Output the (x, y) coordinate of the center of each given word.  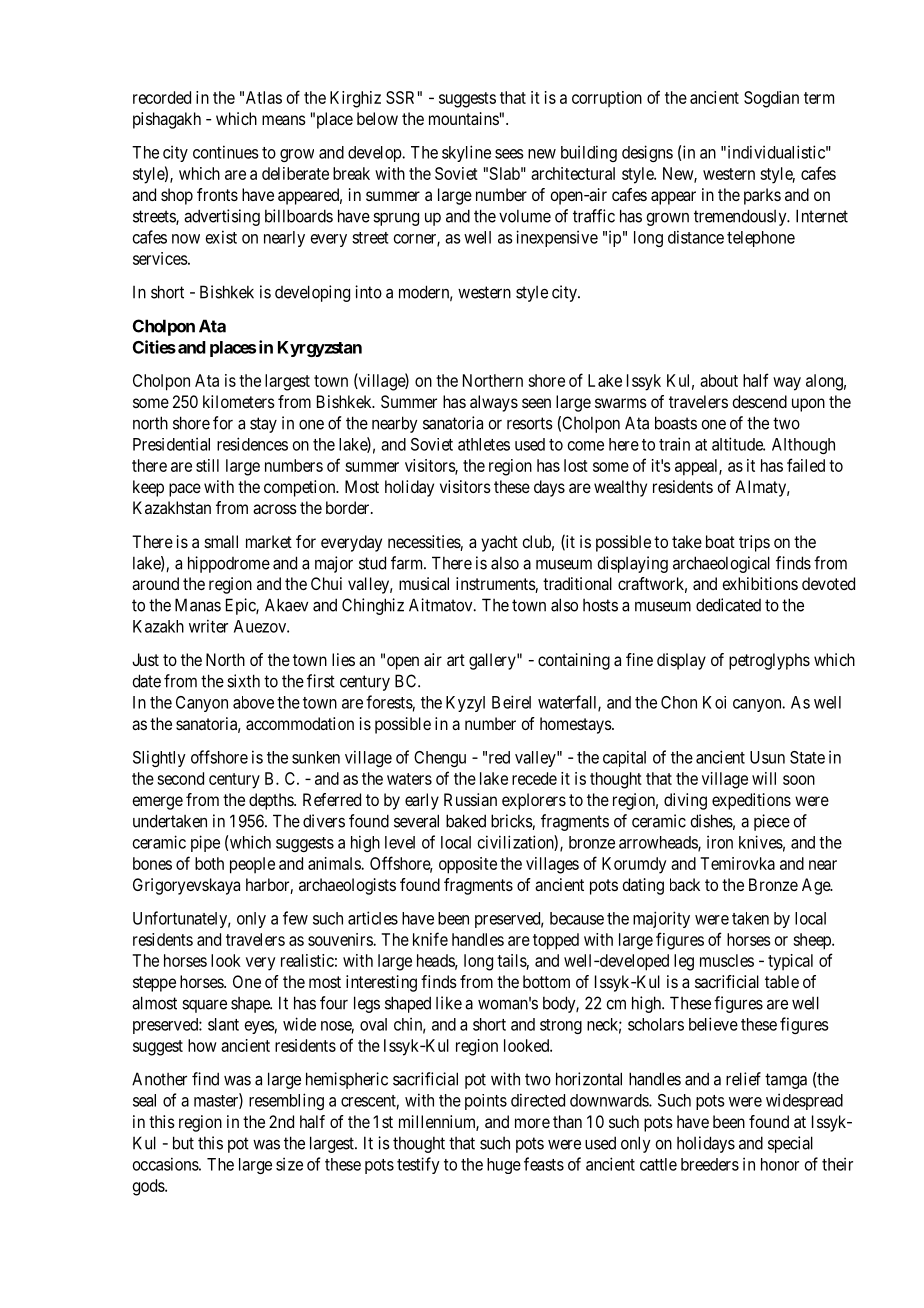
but (183, 1143)
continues (226, 152)
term (819, 98)
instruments (496, 585)
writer (208, 626)
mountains (464, 118)
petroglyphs (769, 661)
